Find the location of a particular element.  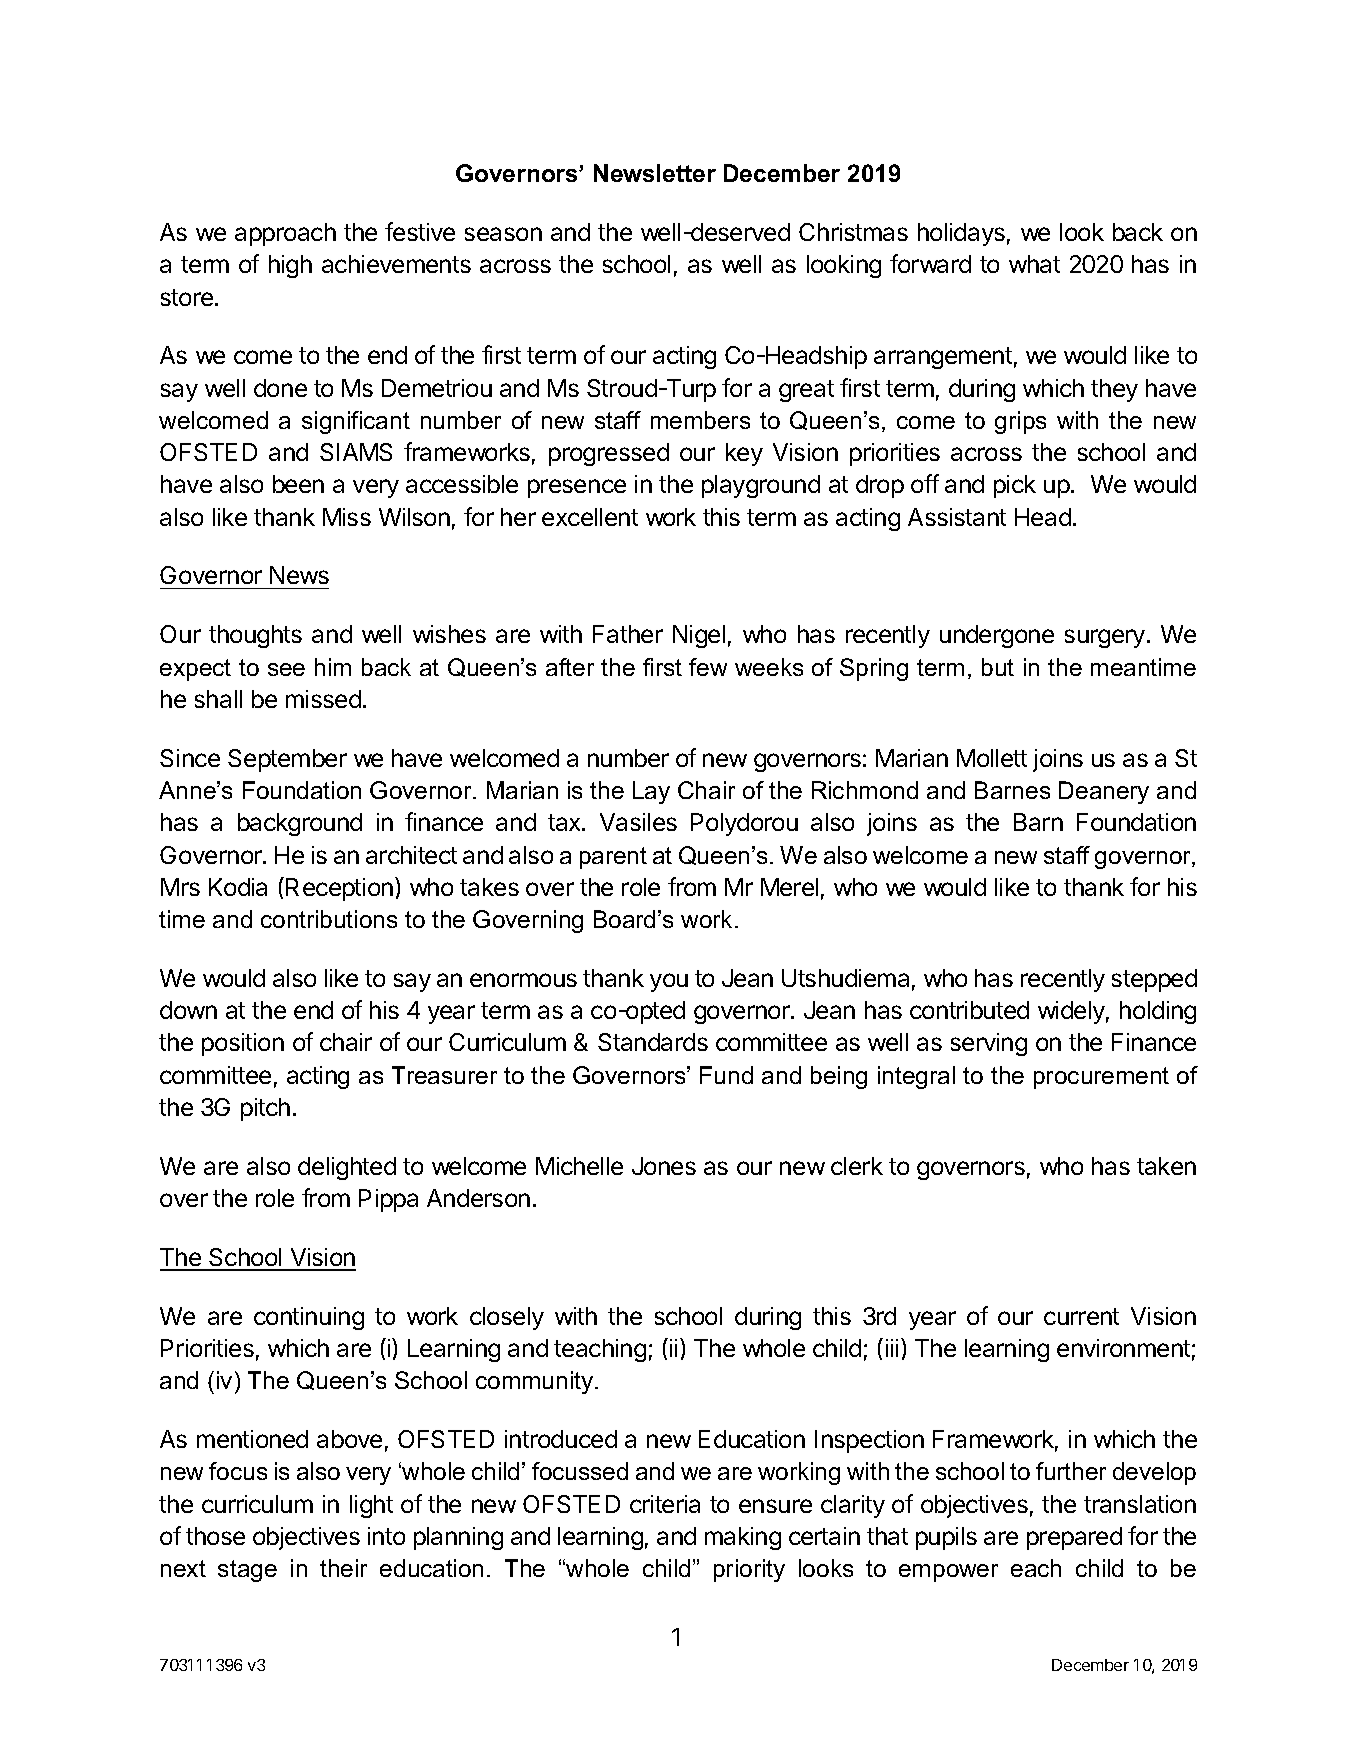

see is located at coordinates (286, 669).
